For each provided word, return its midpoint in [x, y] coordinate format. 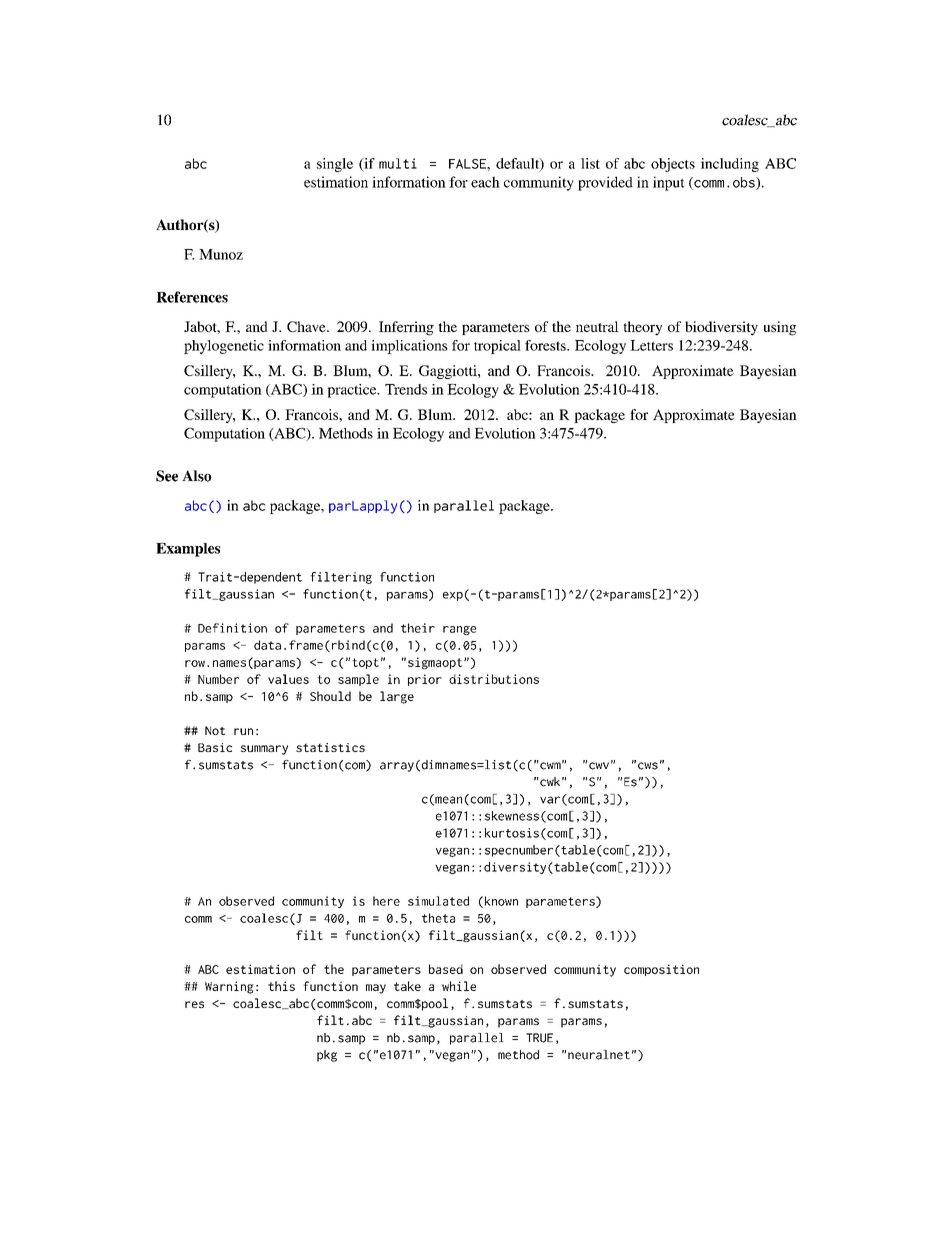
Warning [229, 987]
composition [661, 970]
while [459, 986]
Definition [232, 628]
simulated [438, 901]
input [669, 183]
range [459, 630]
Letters [651, 345]
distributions [494, 679]
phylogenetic [224, 347]
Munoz [221, 254]
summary [264, 750]
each [485, 182]
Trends [406, 389]
